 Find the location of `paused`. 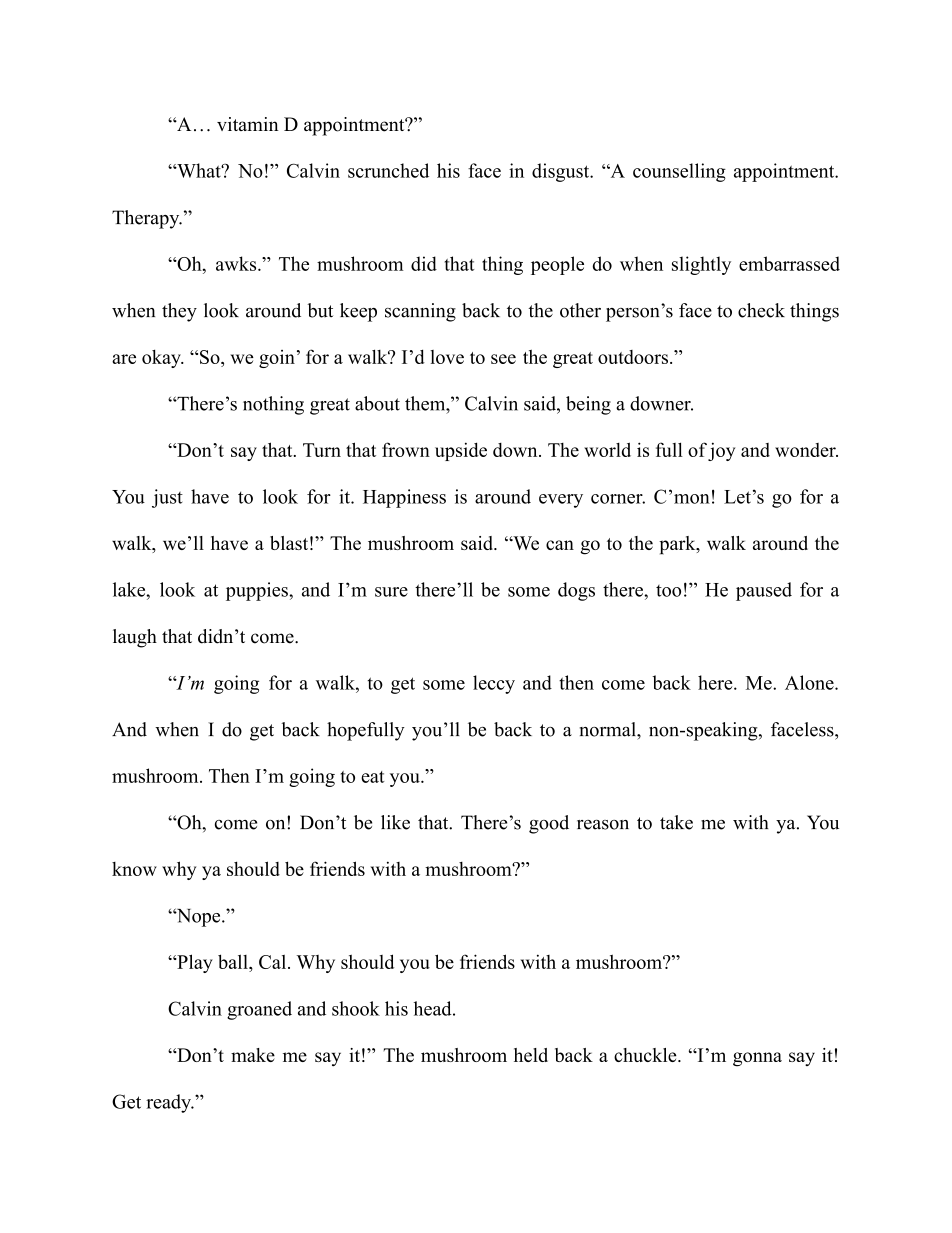

paused is located at coordinates (764, 591).
